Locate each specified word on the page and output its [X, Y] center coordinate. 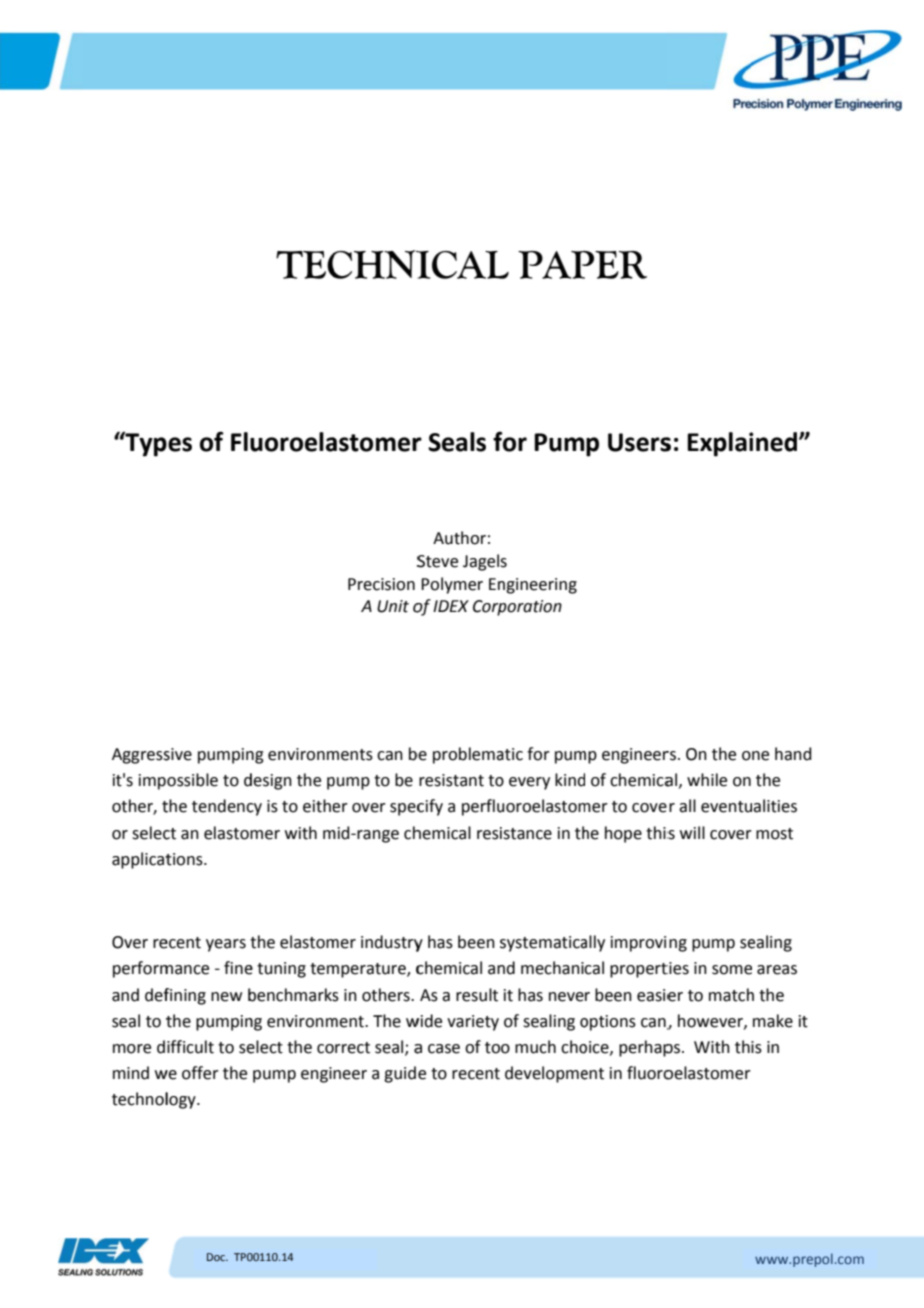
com [850, 1260]
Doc [217, 1257]
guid [400, 1074]
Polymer [452, 585]
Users [639, 442]
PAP [558, 264]
